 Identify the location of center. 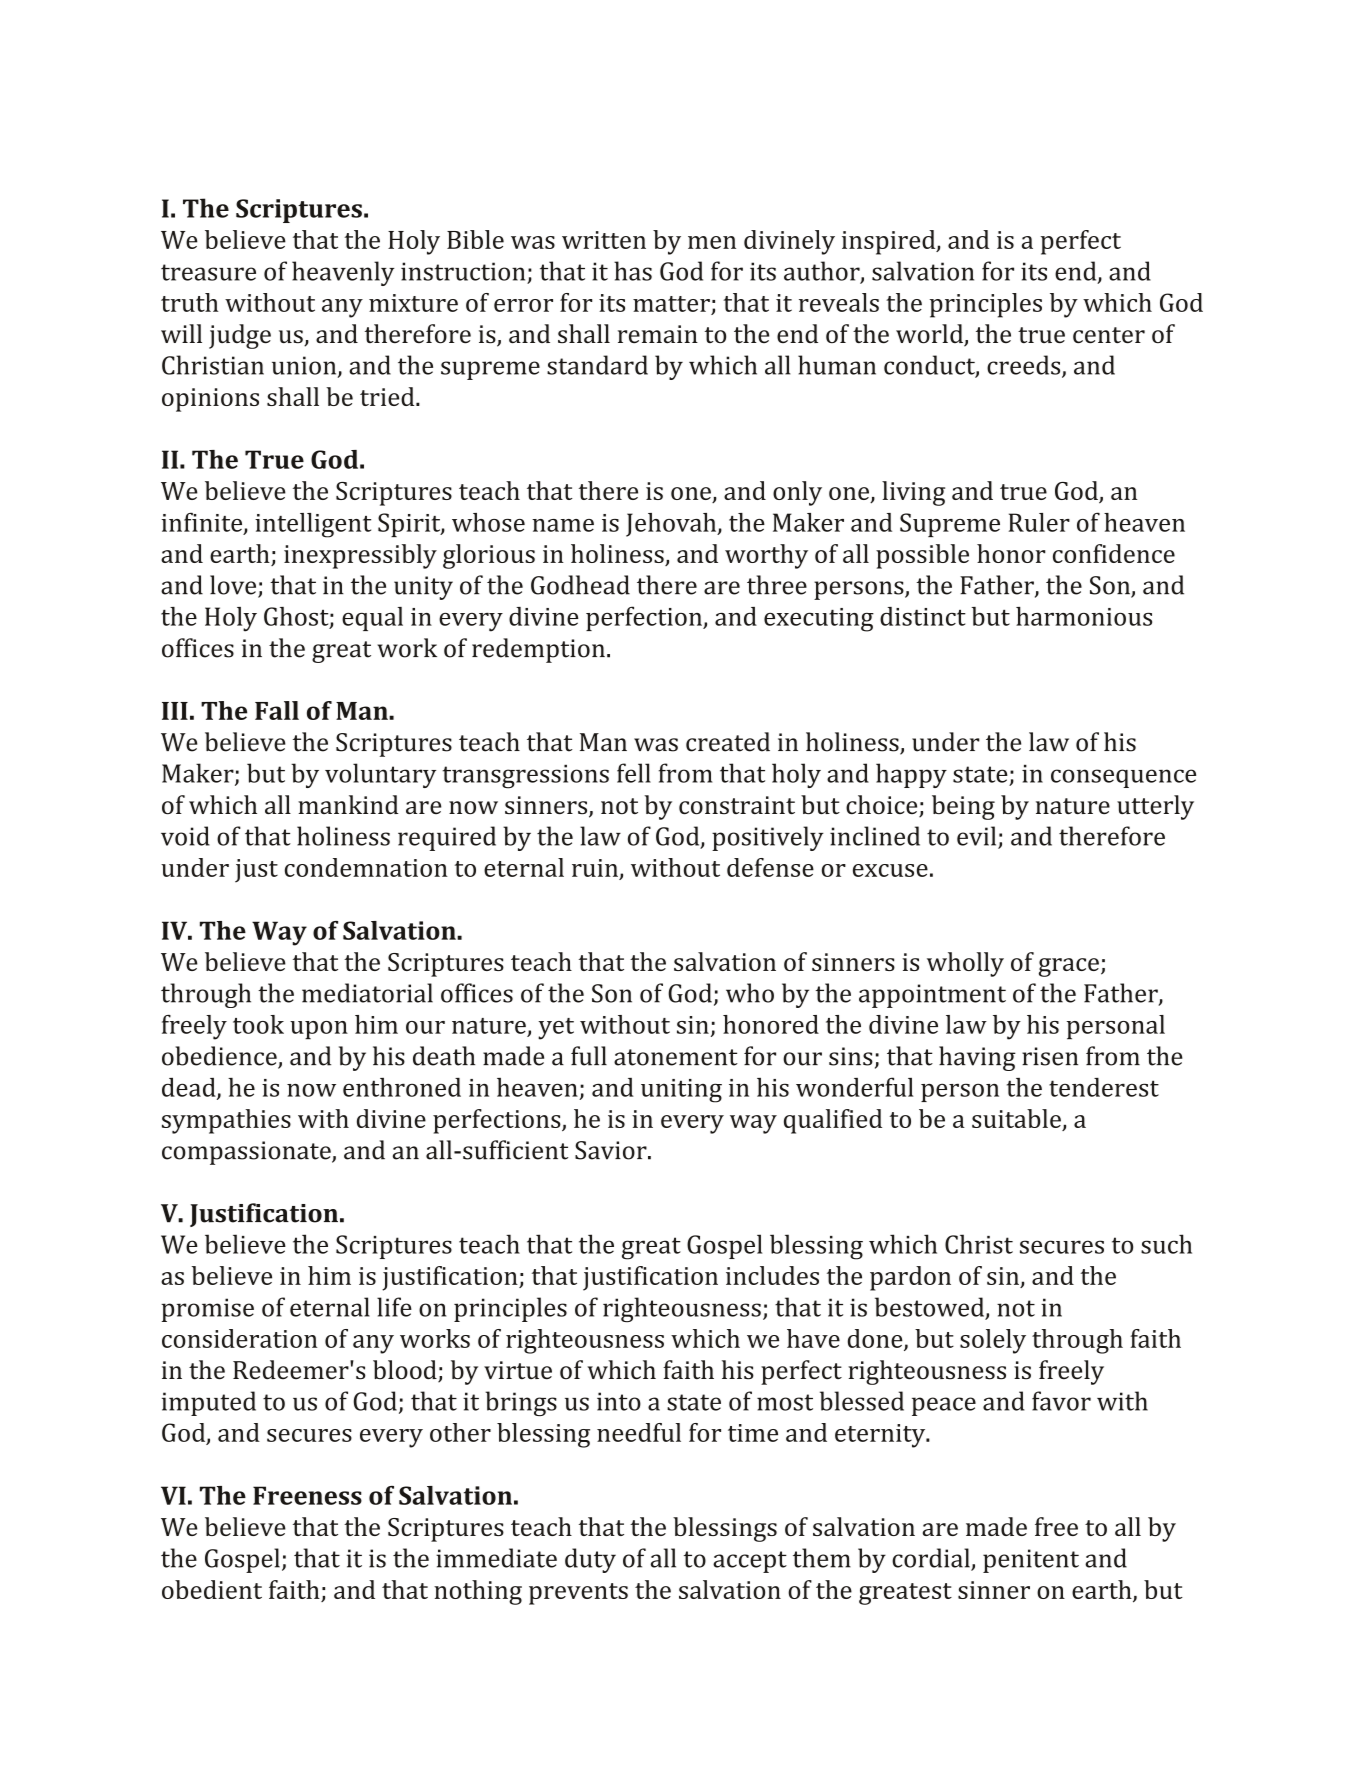
(1109, 335).
